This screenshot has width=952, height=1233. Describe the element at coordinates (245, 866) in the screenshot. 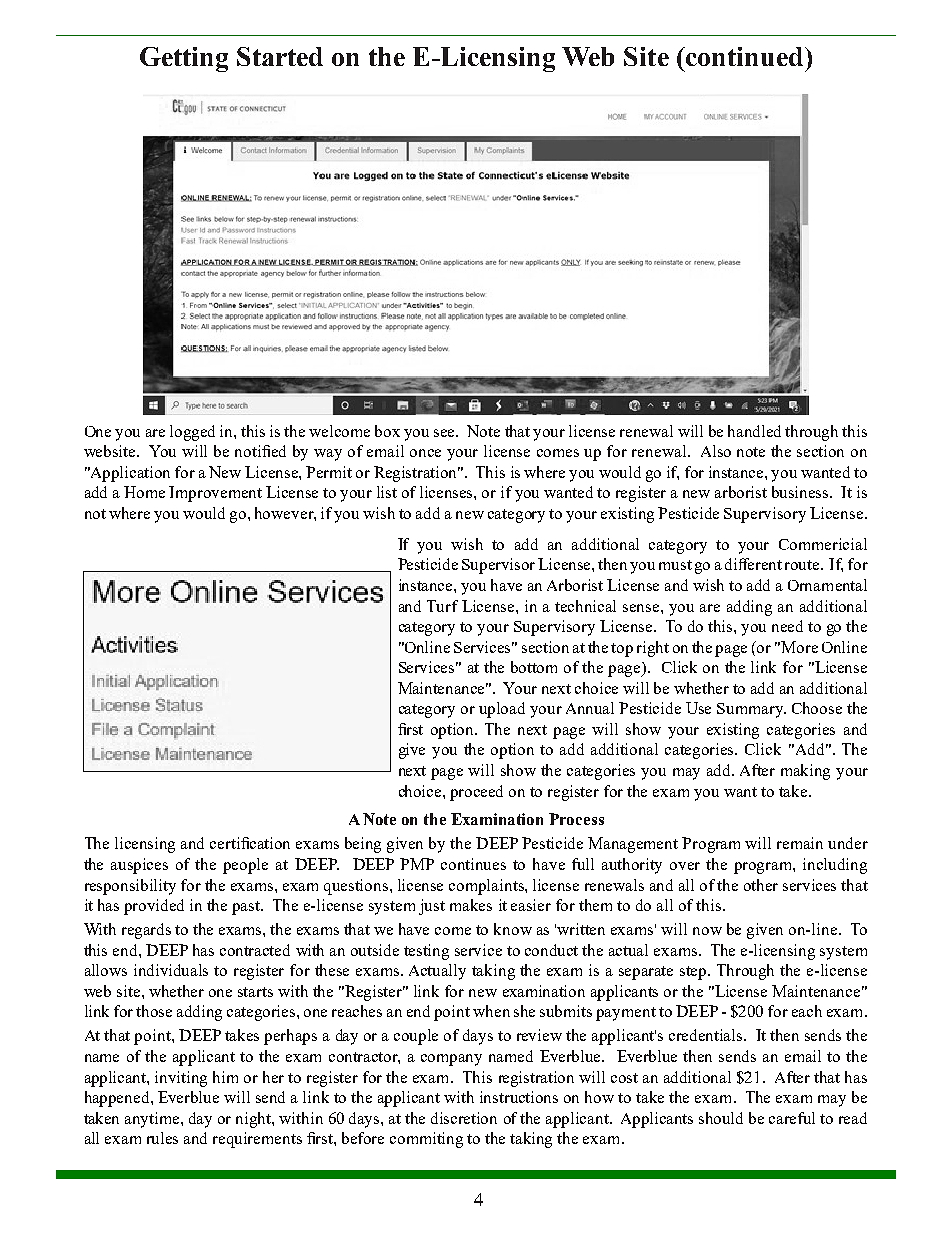

I see `people` at that location.
